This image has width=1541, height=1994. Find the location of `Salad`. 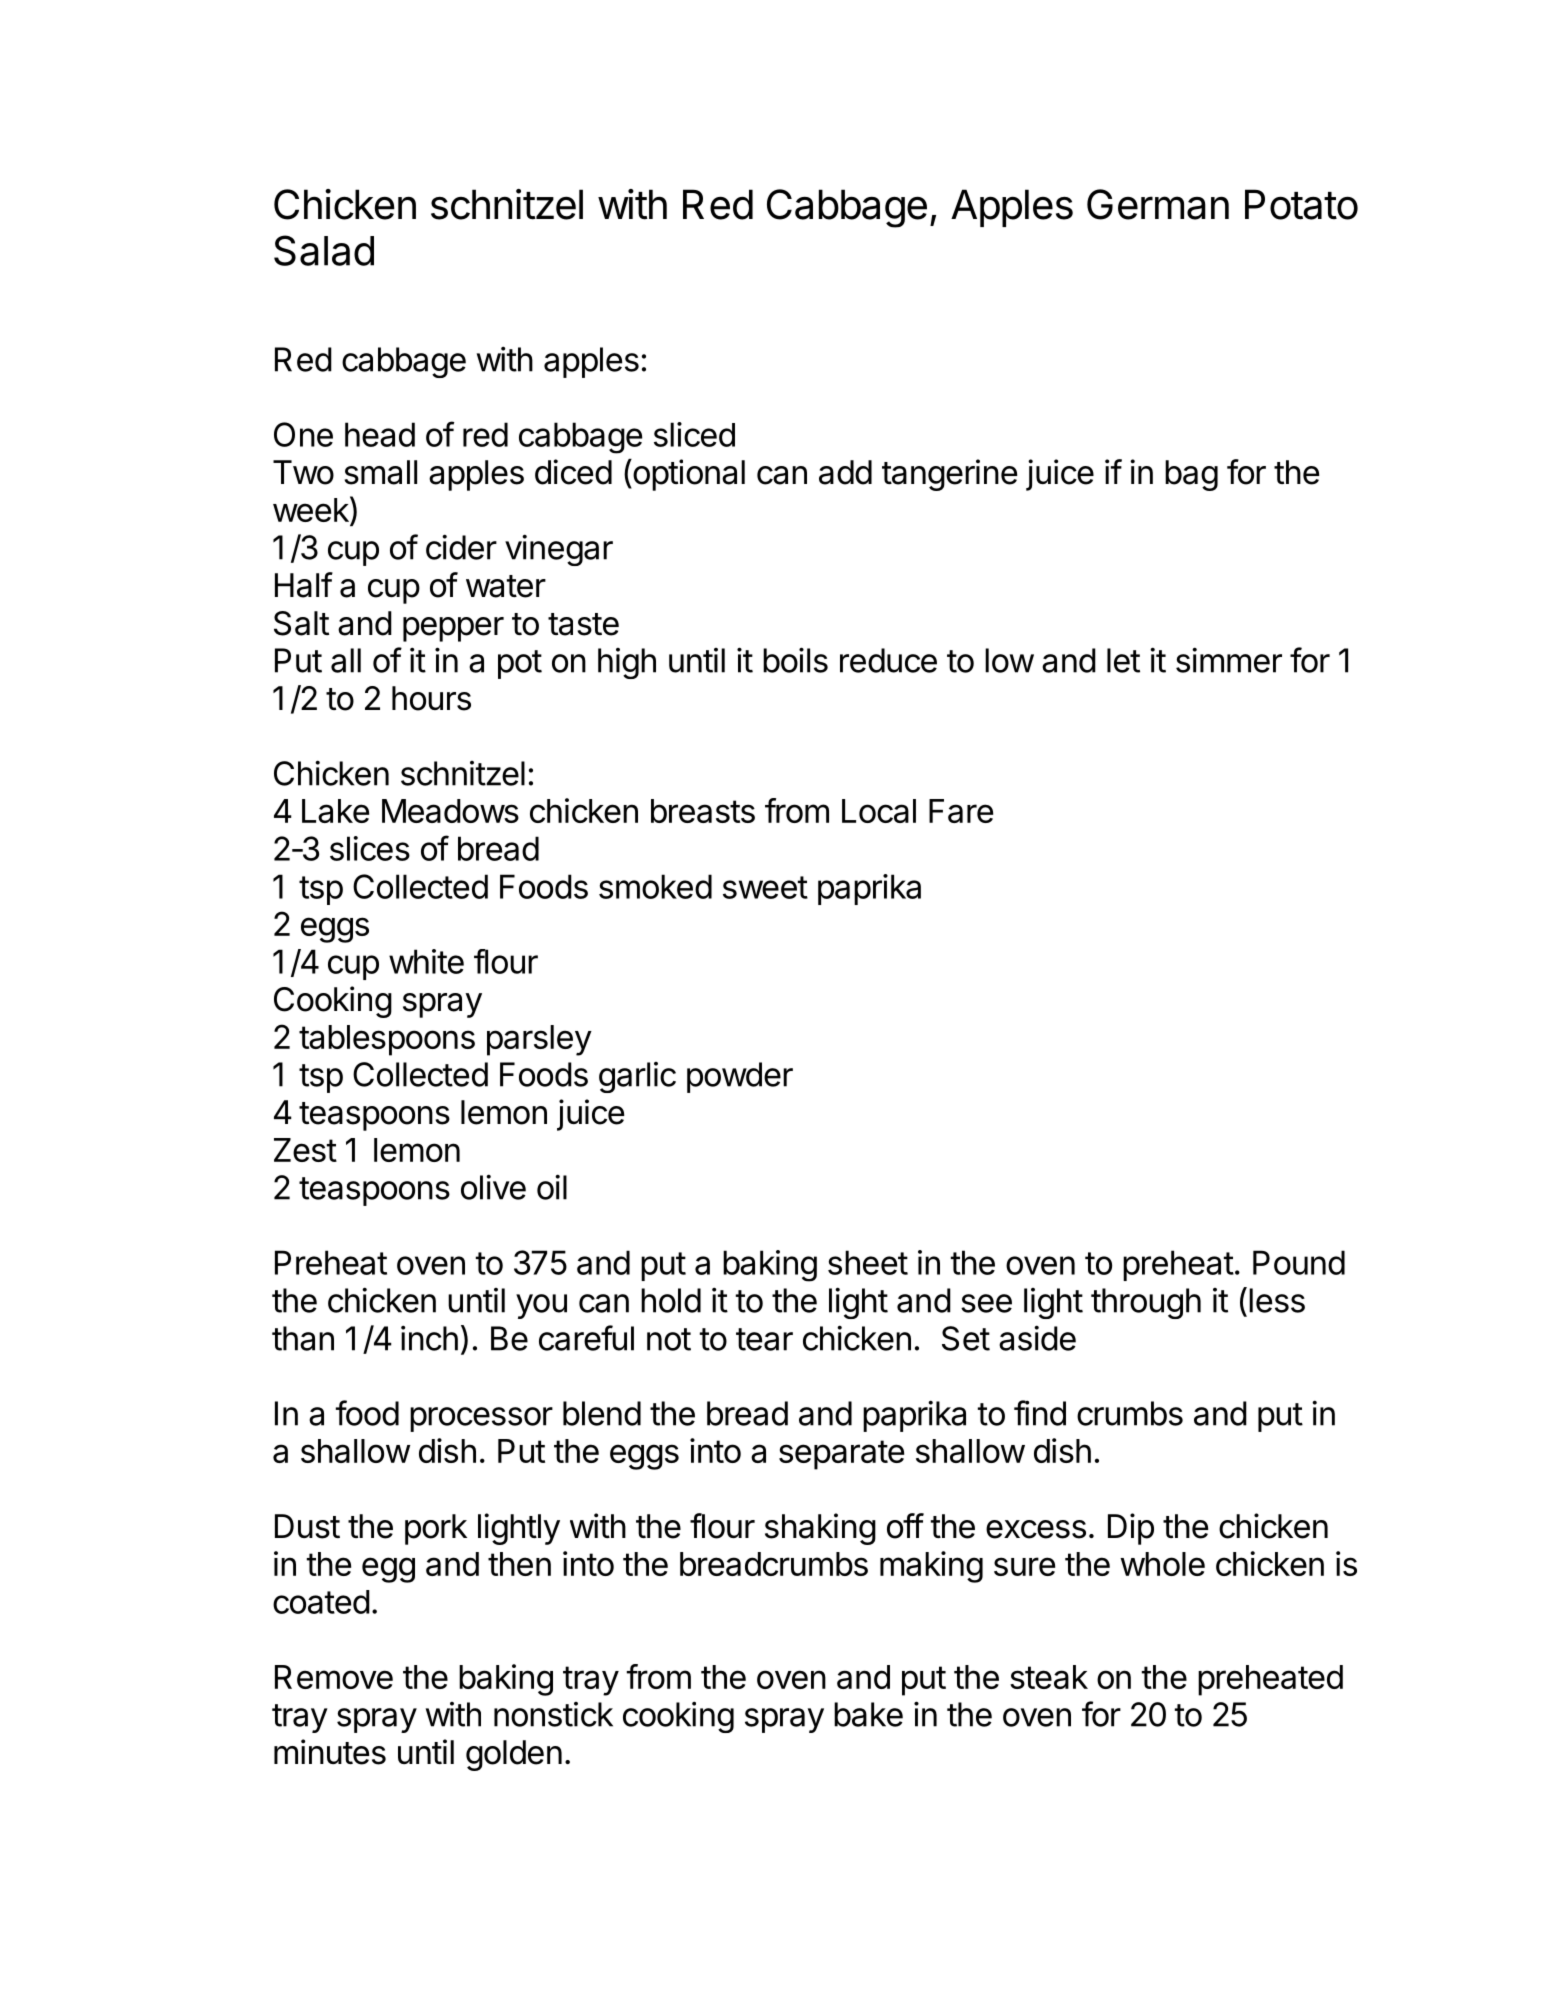

Salad is located at coordinates (324, 250).
